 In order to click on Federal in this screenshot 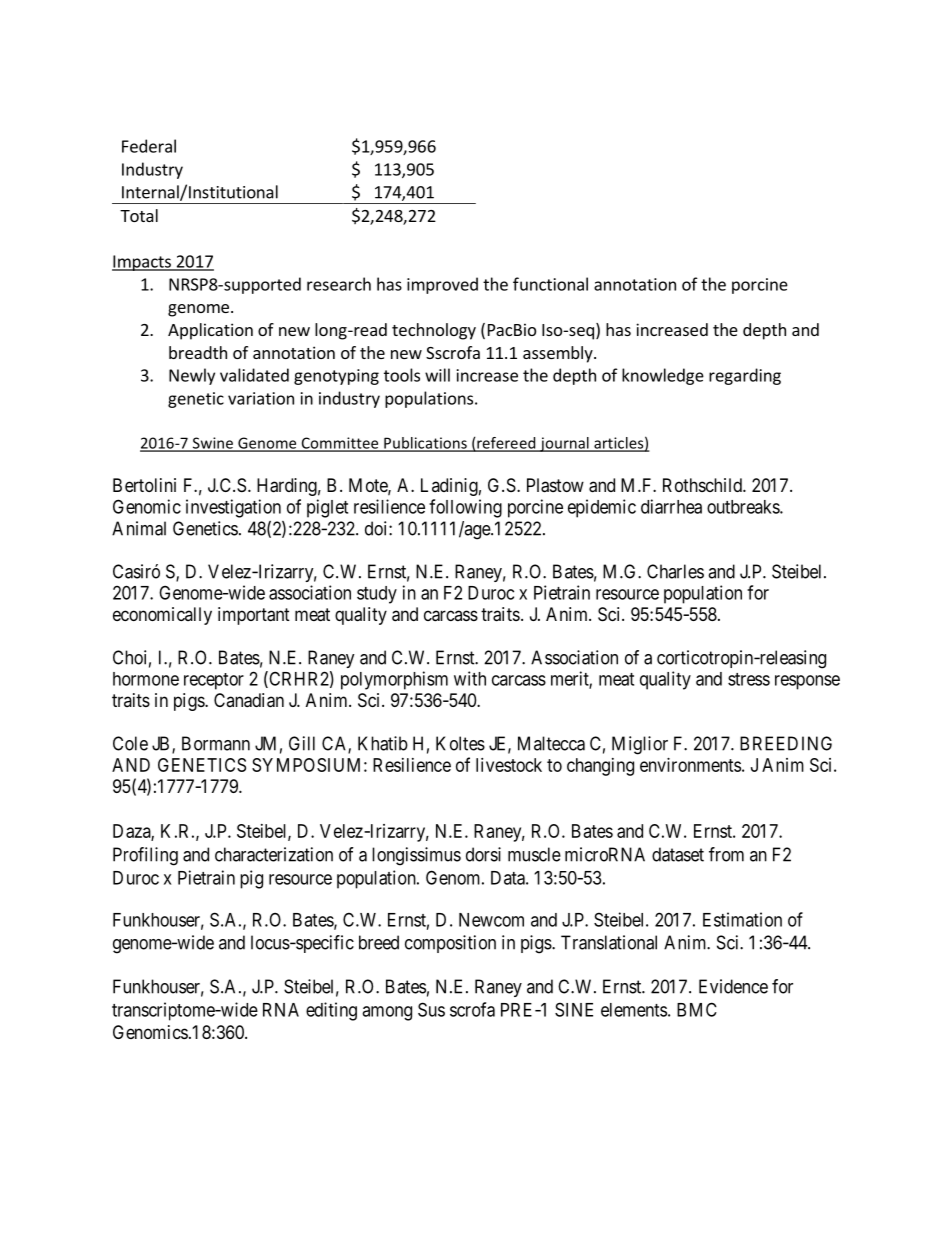, I will do `click(149, 146)`.
